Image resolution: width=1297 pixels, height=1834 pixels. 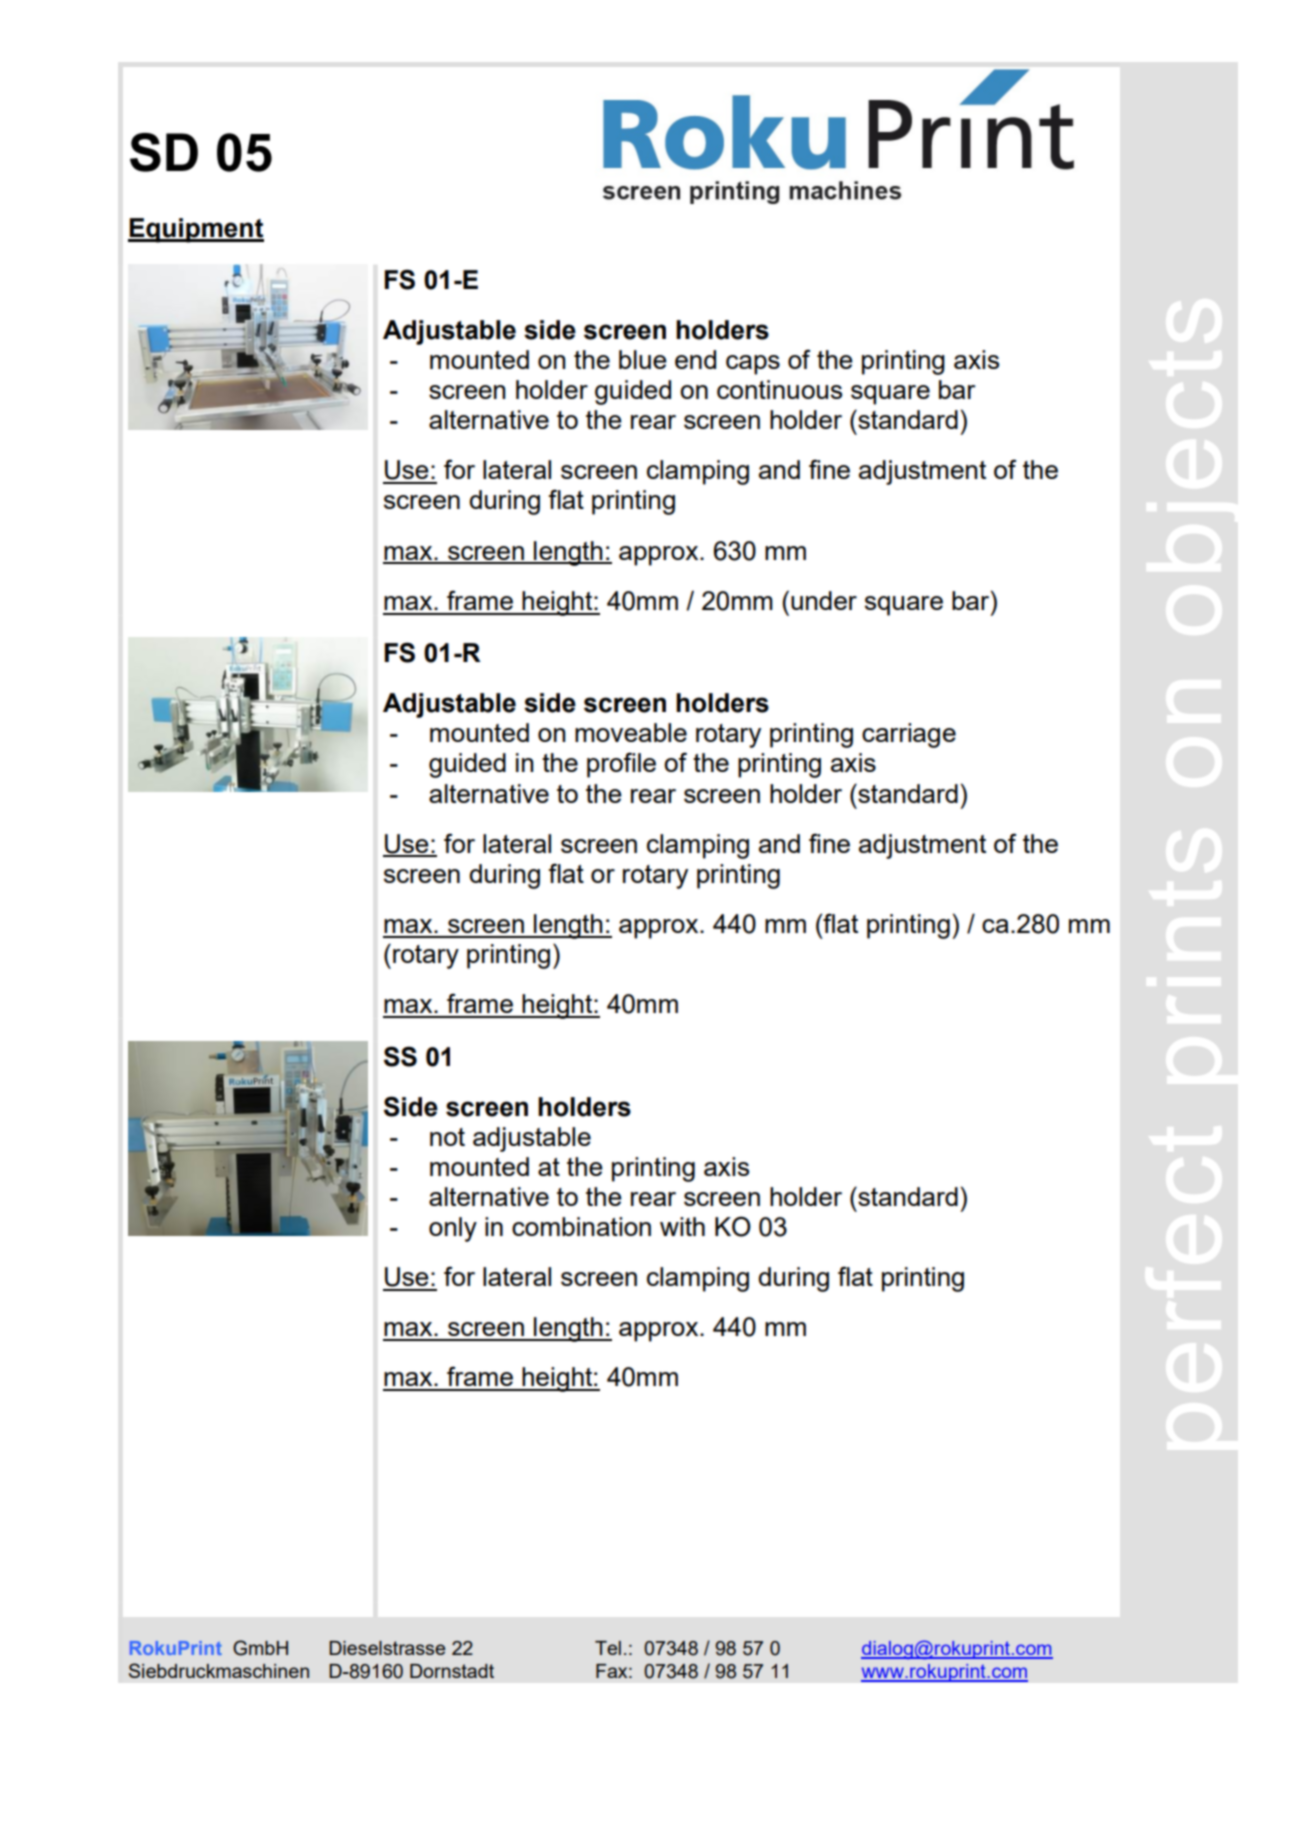 I want to click on only, so click(x=453, y=1229).
